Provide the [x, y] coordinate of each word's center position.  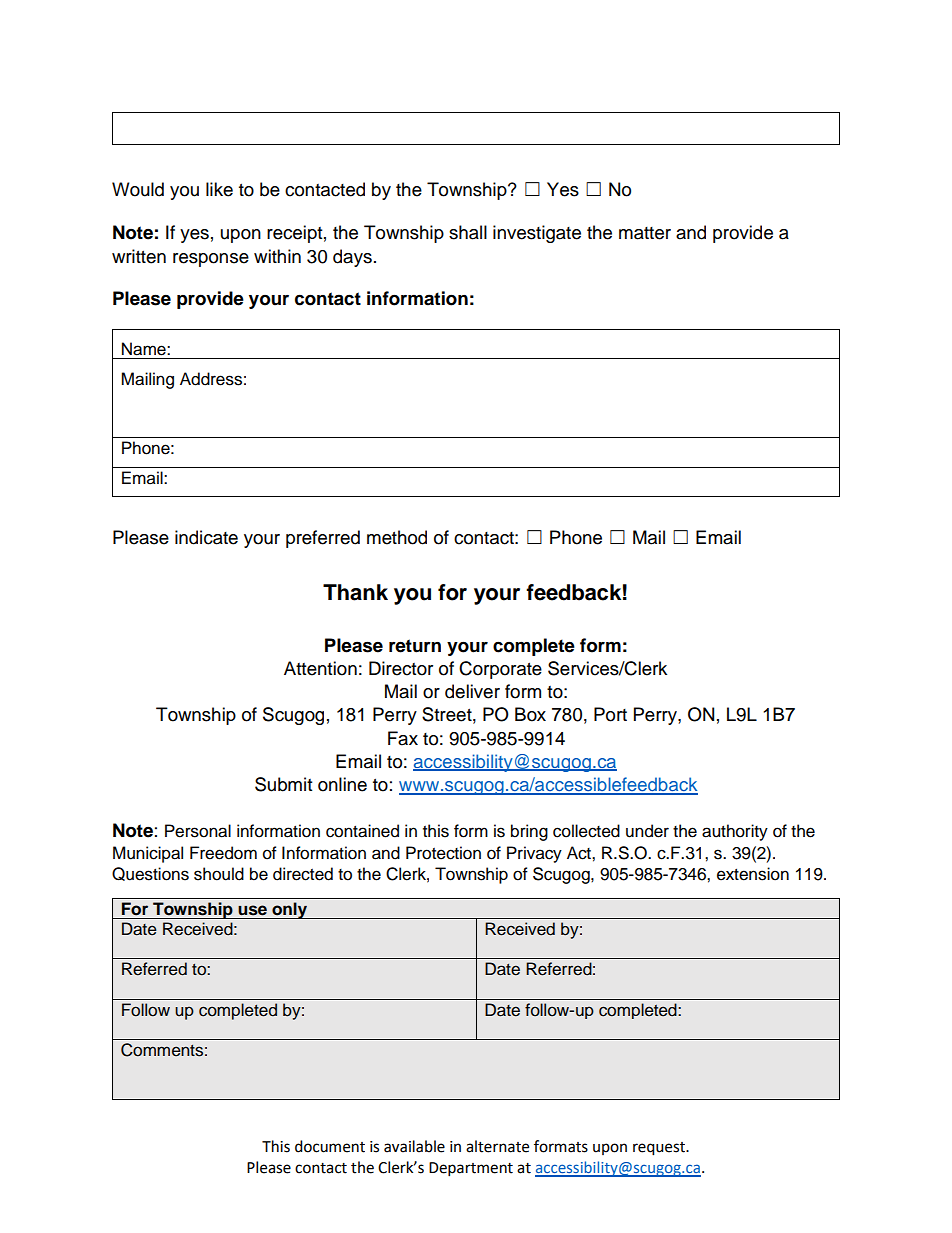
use [252, 910]
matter [645, 233]
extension [753, 874]
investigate [537, 234]
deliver [472, 691]
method [397, 537]
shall [468, 232]
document [330, 1146]
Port [610, 714]
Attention [320, 668]
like [219, 189]
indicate [206, 537]
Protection [443, 853]
